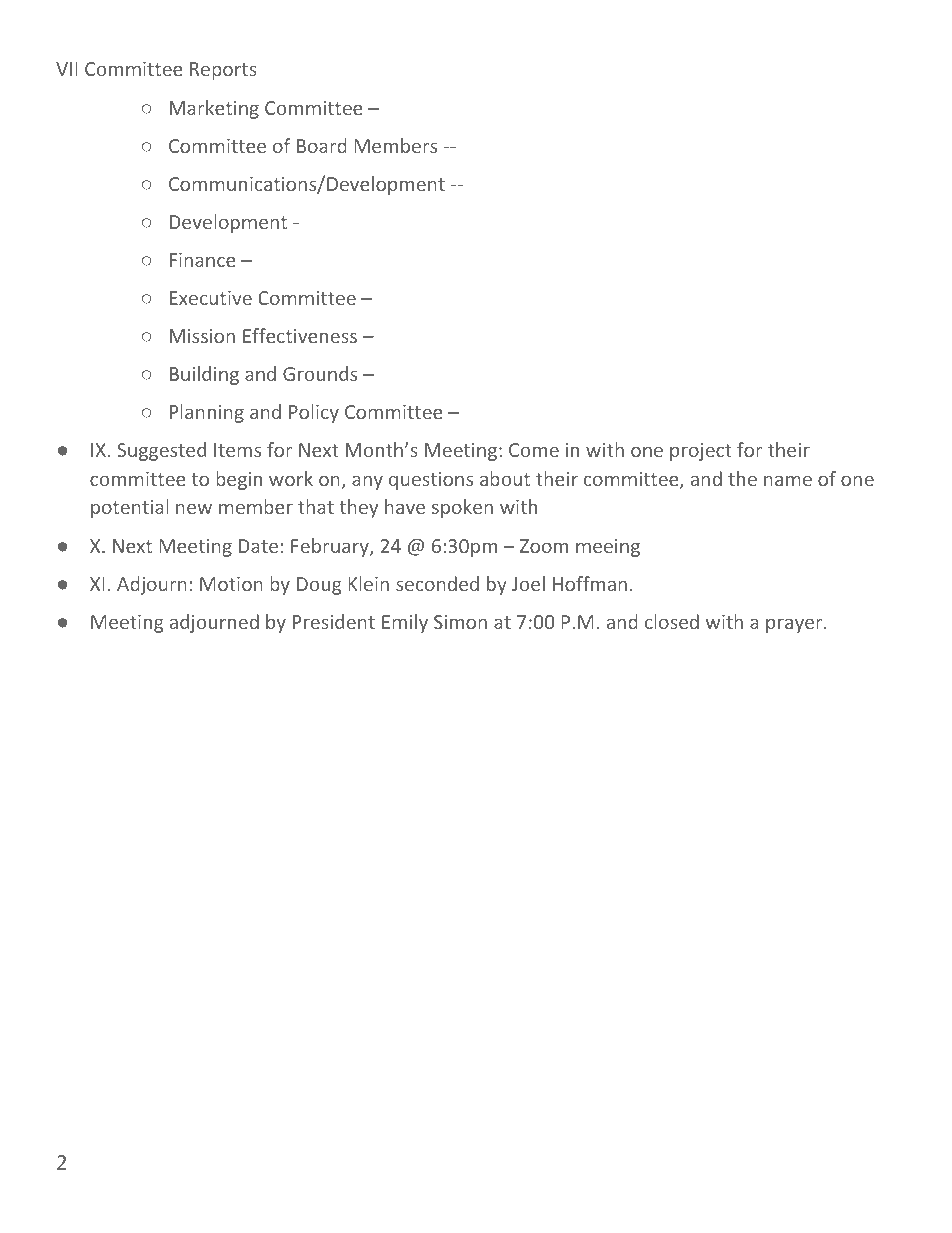  I want to click on Motion, so click(231, 584).
